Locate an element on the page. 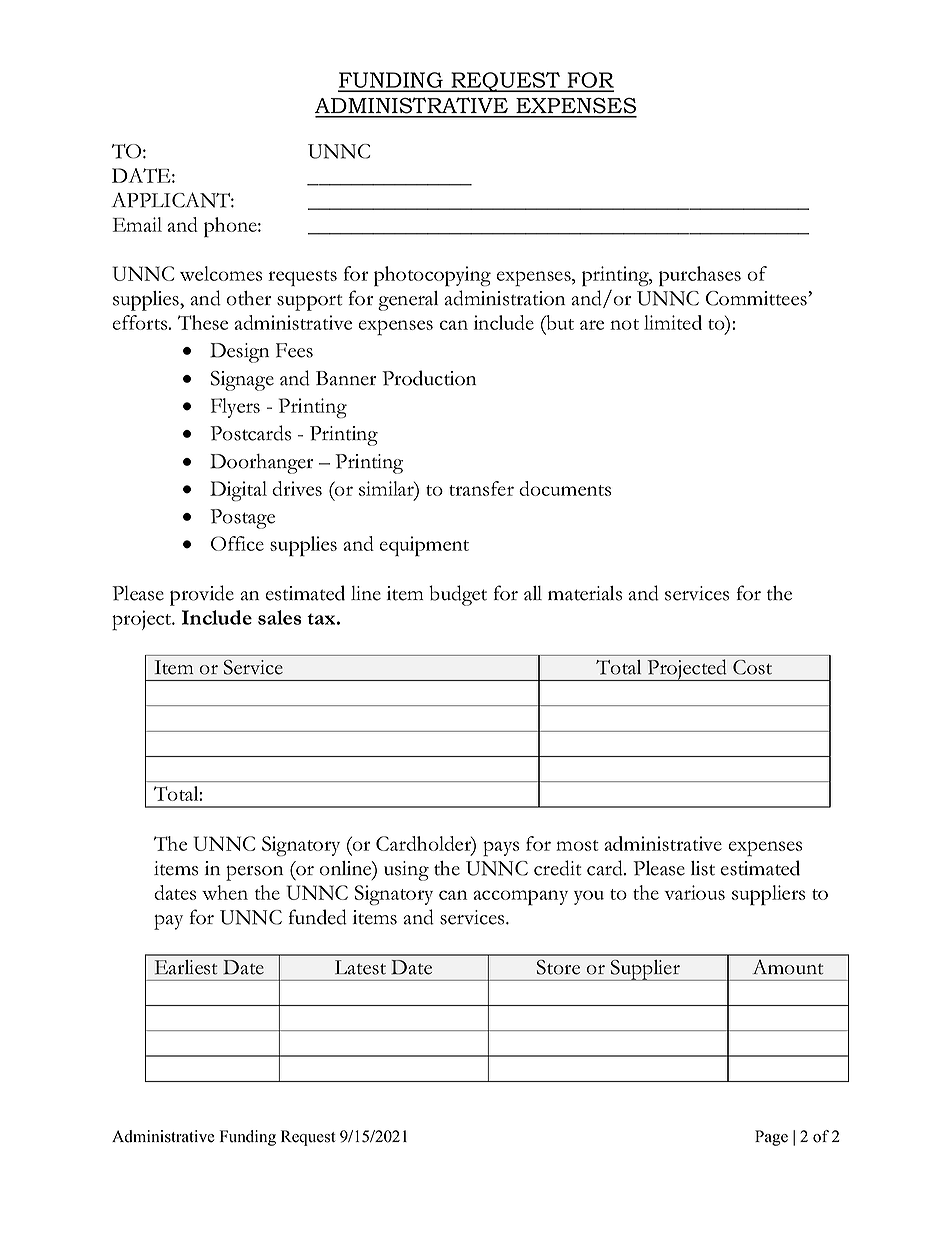 This document has width=952, height=1233. Store is located at coordinates (558, 967).
